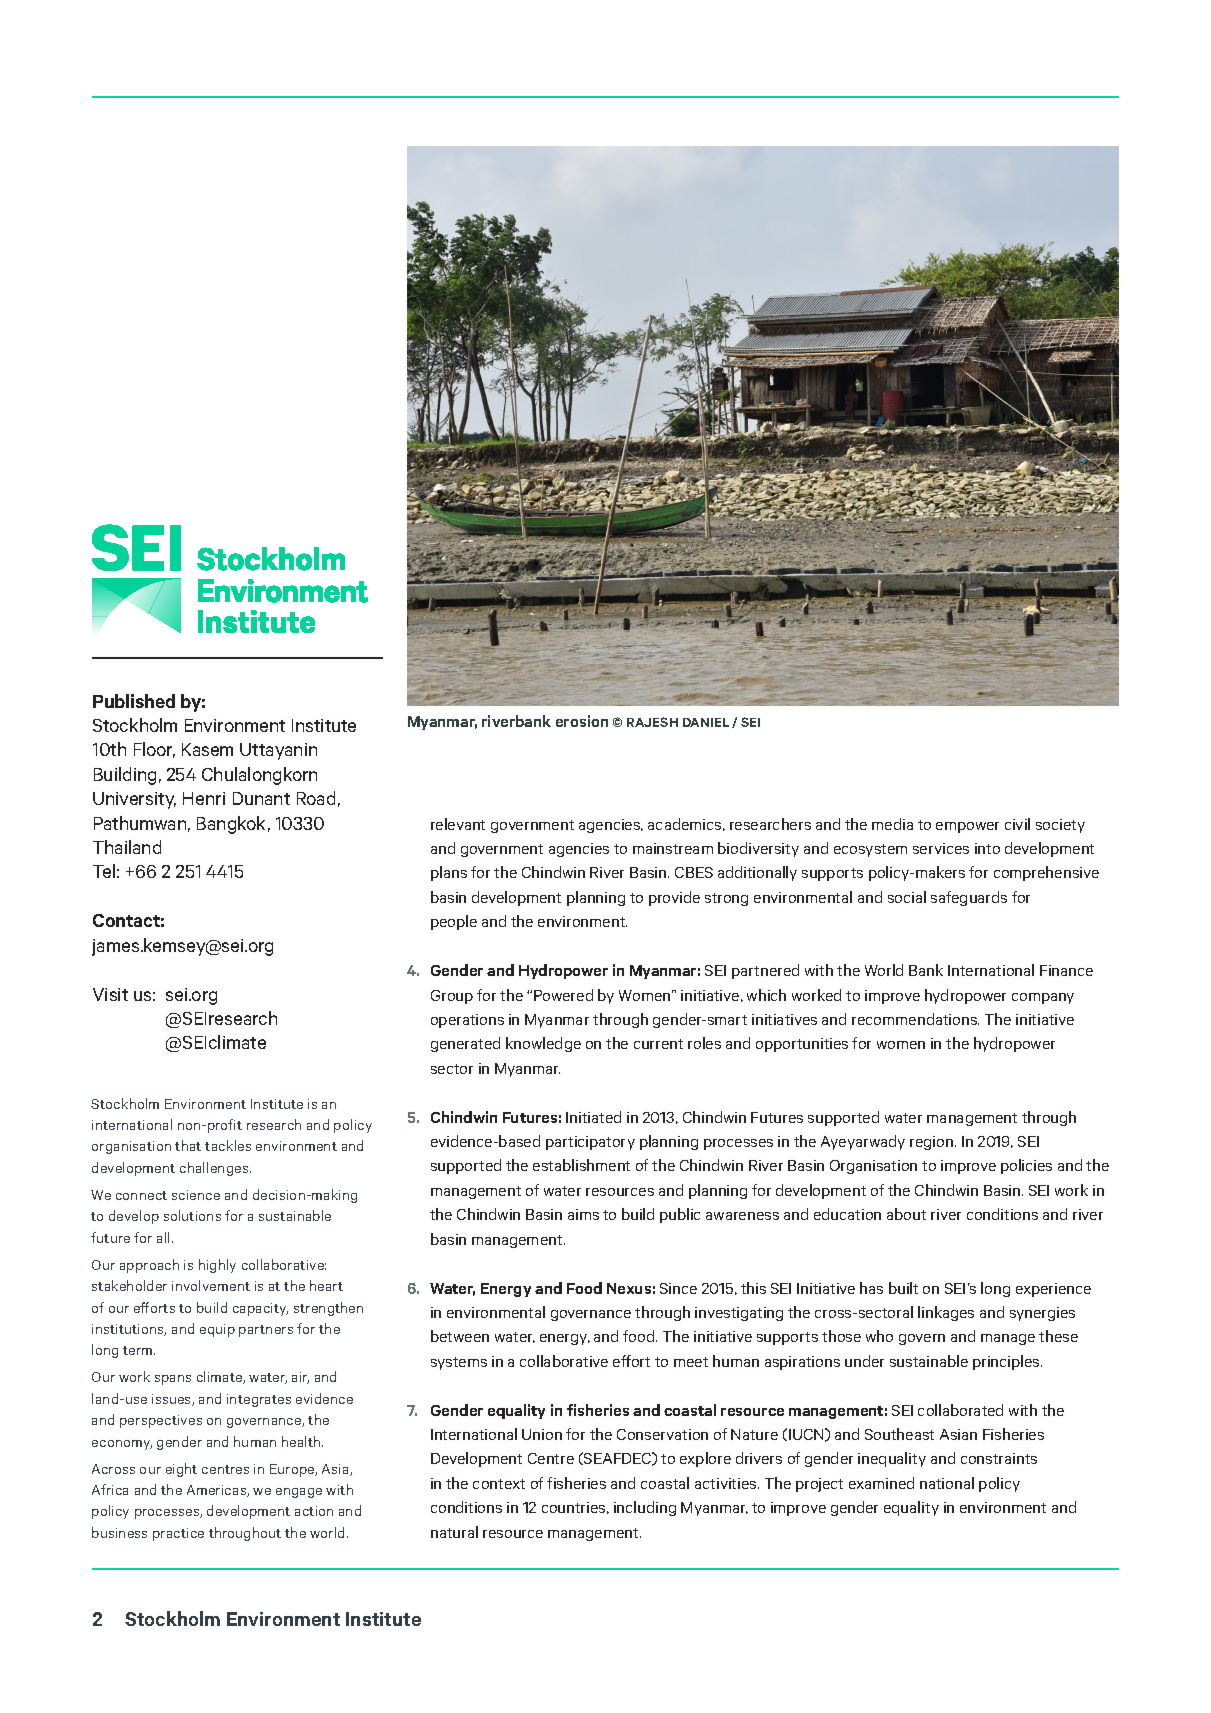  What do you see at coordinates (207, 749) in the document?
I see `Kasem` at bounding box center [207, 749].
